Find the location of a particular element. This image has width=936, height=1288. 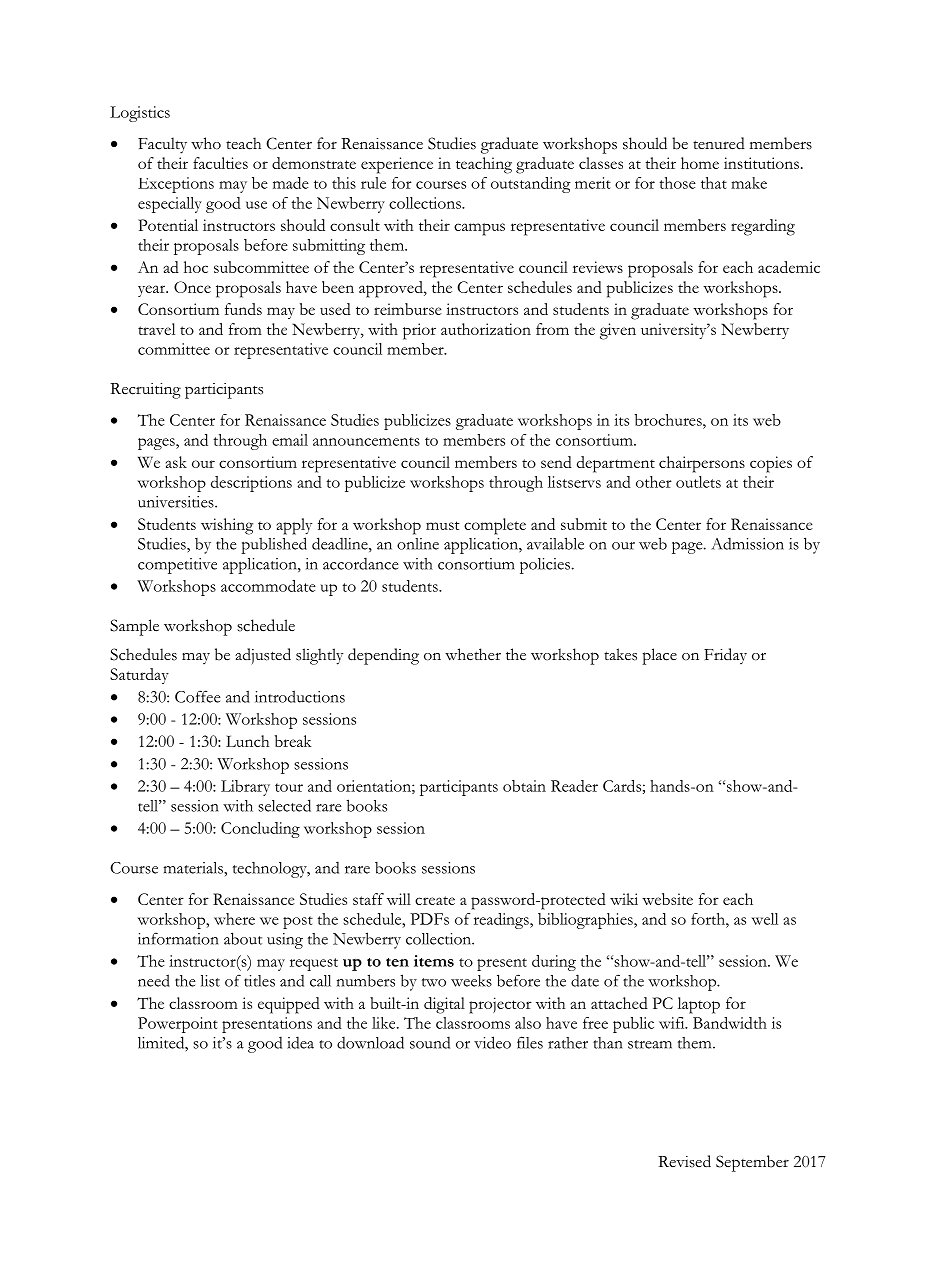

video is located at coordinates (492, 1042).
